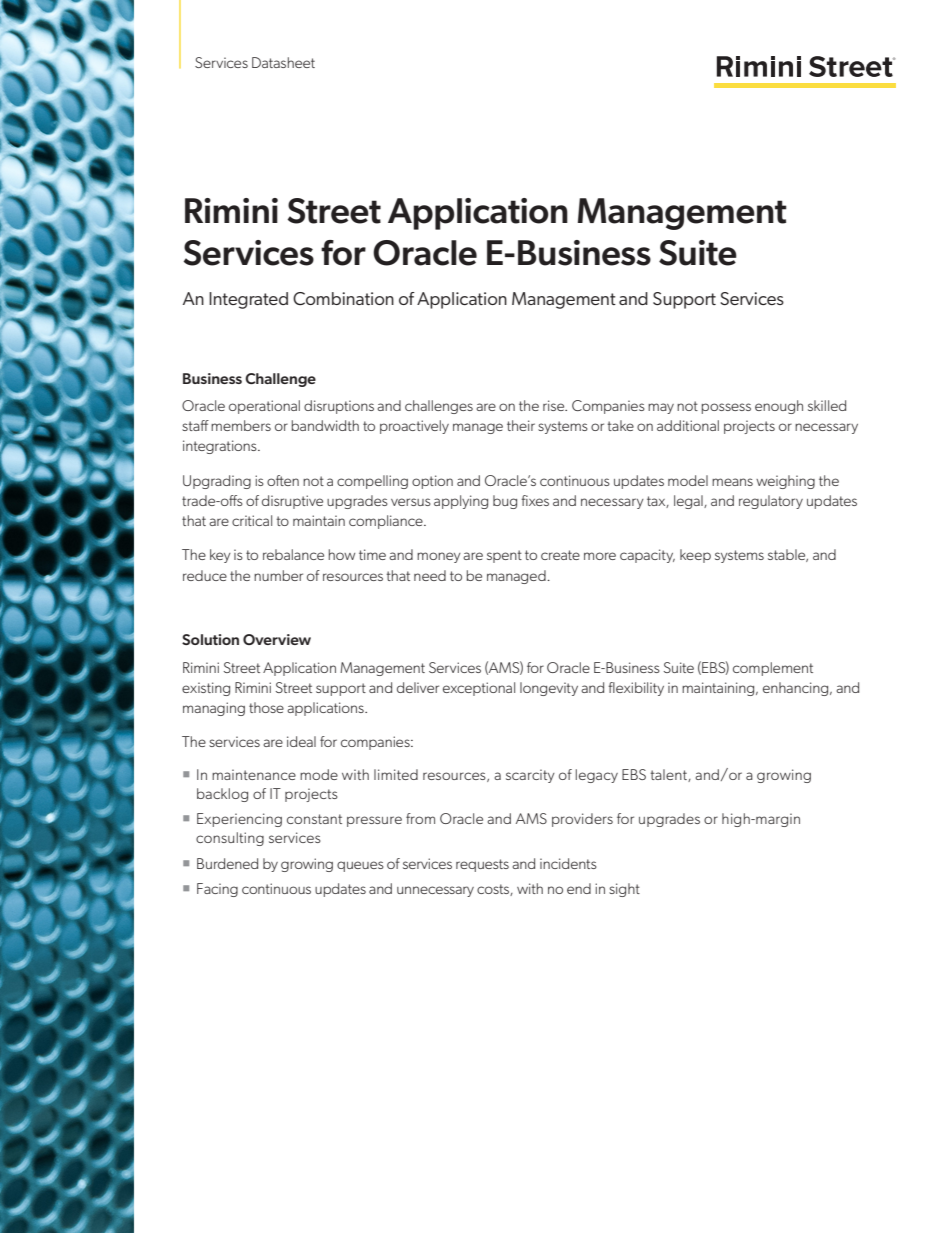  Describe the element at coordinates (343, 298) in the screenshot. I see `Combination` at that location.
